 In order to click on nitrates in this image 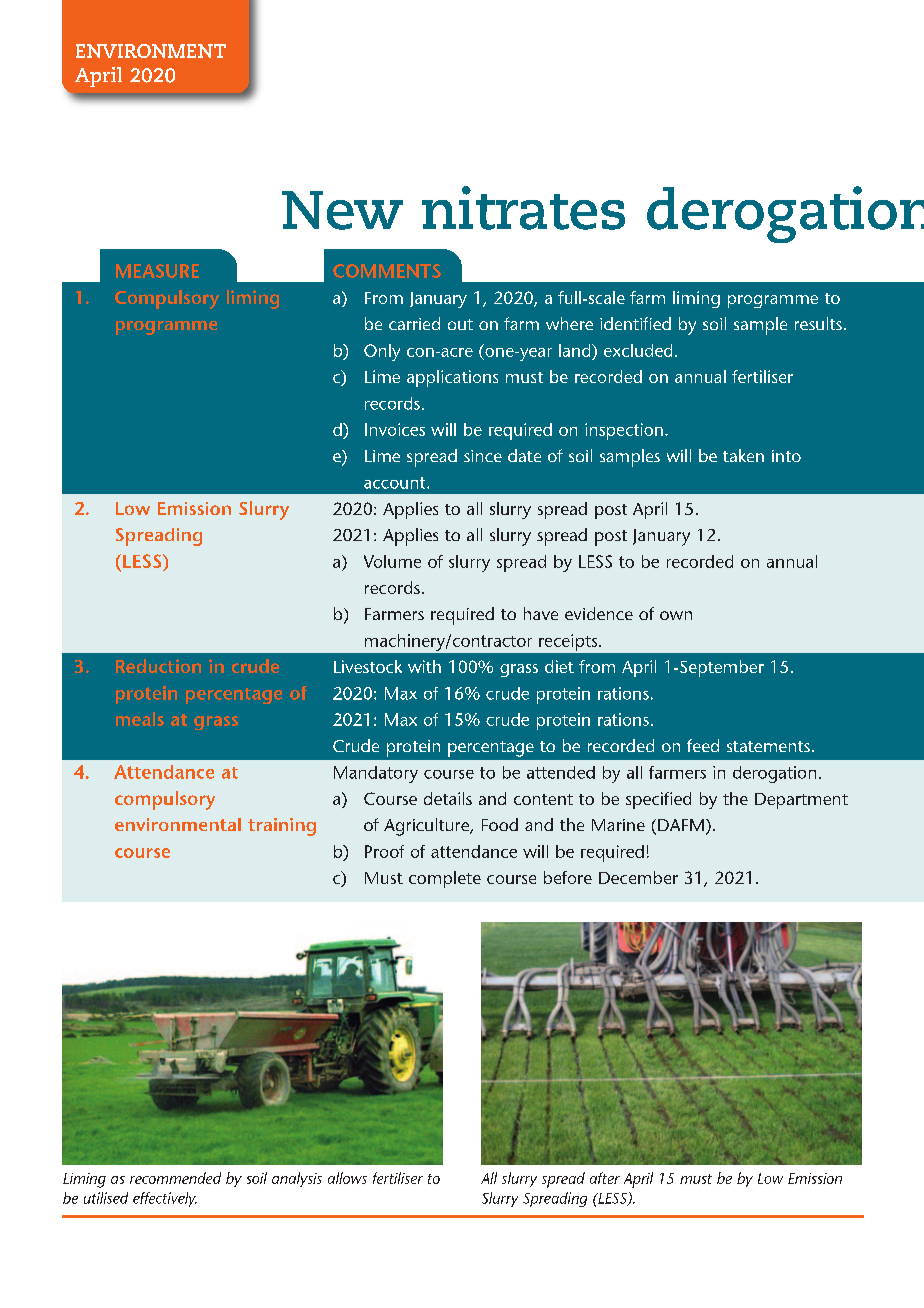, I will do `click(523, 208)`.
